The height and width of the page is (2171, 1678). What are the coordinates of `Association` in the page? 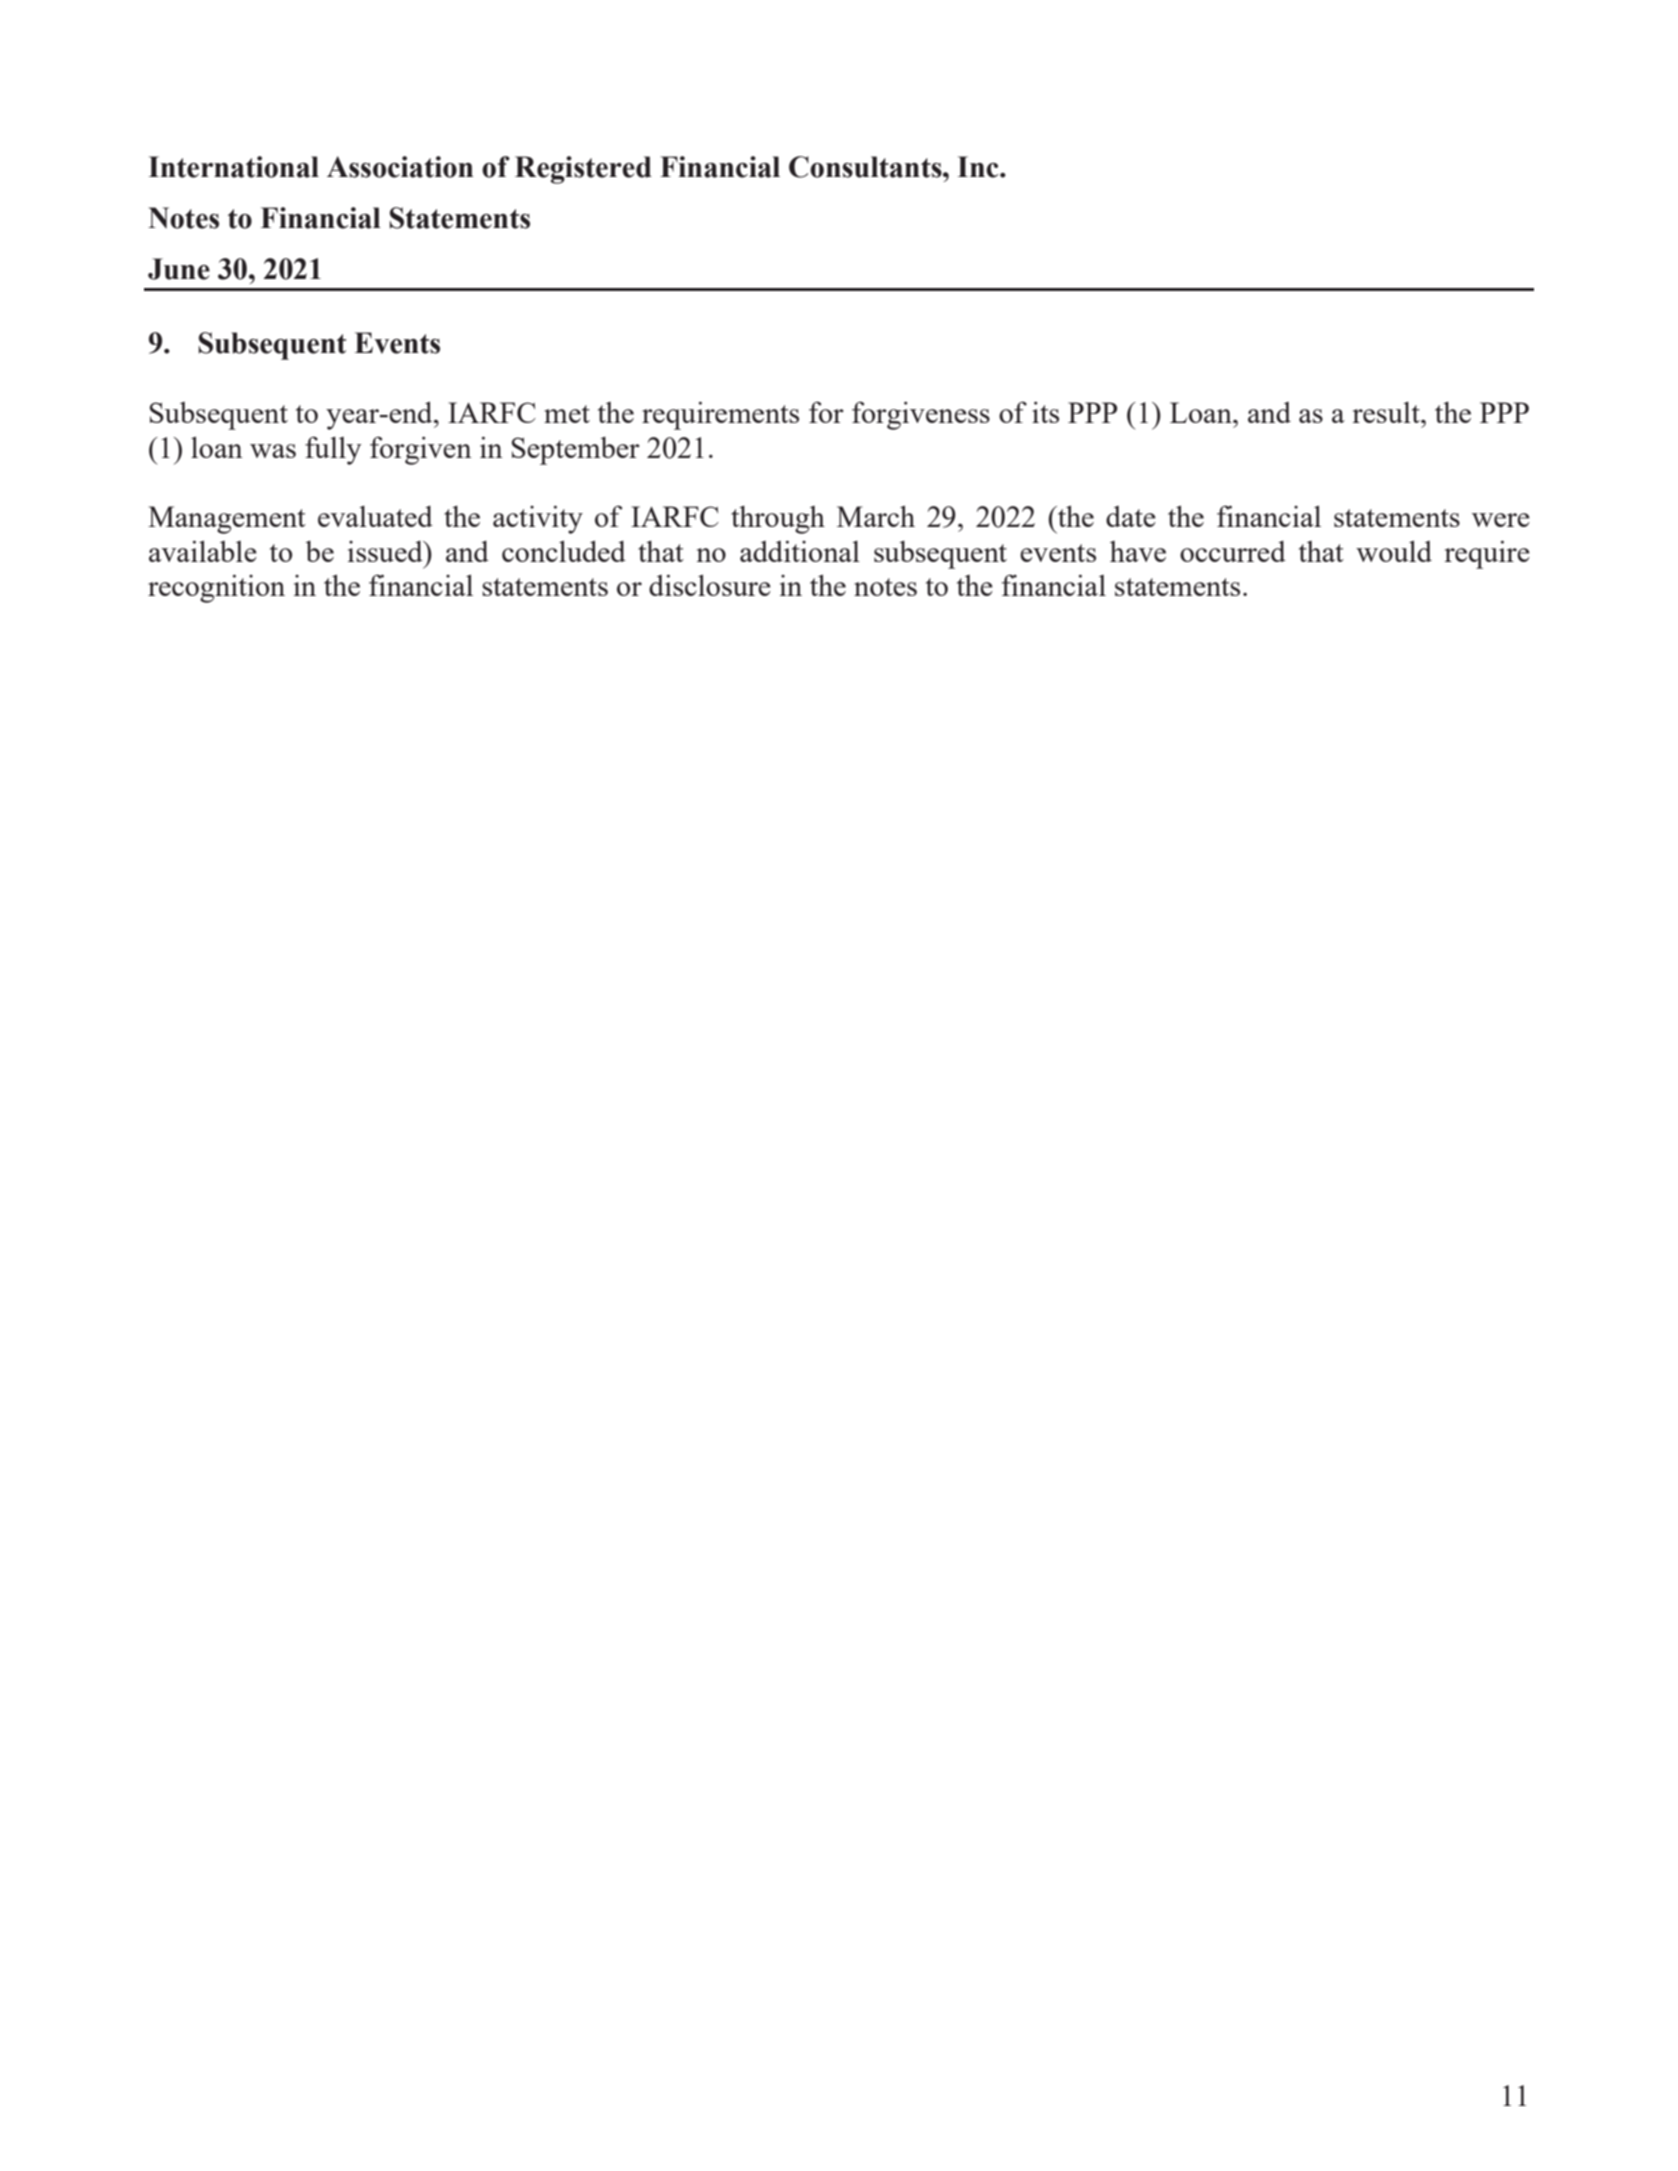 It's located at (400, 167).
